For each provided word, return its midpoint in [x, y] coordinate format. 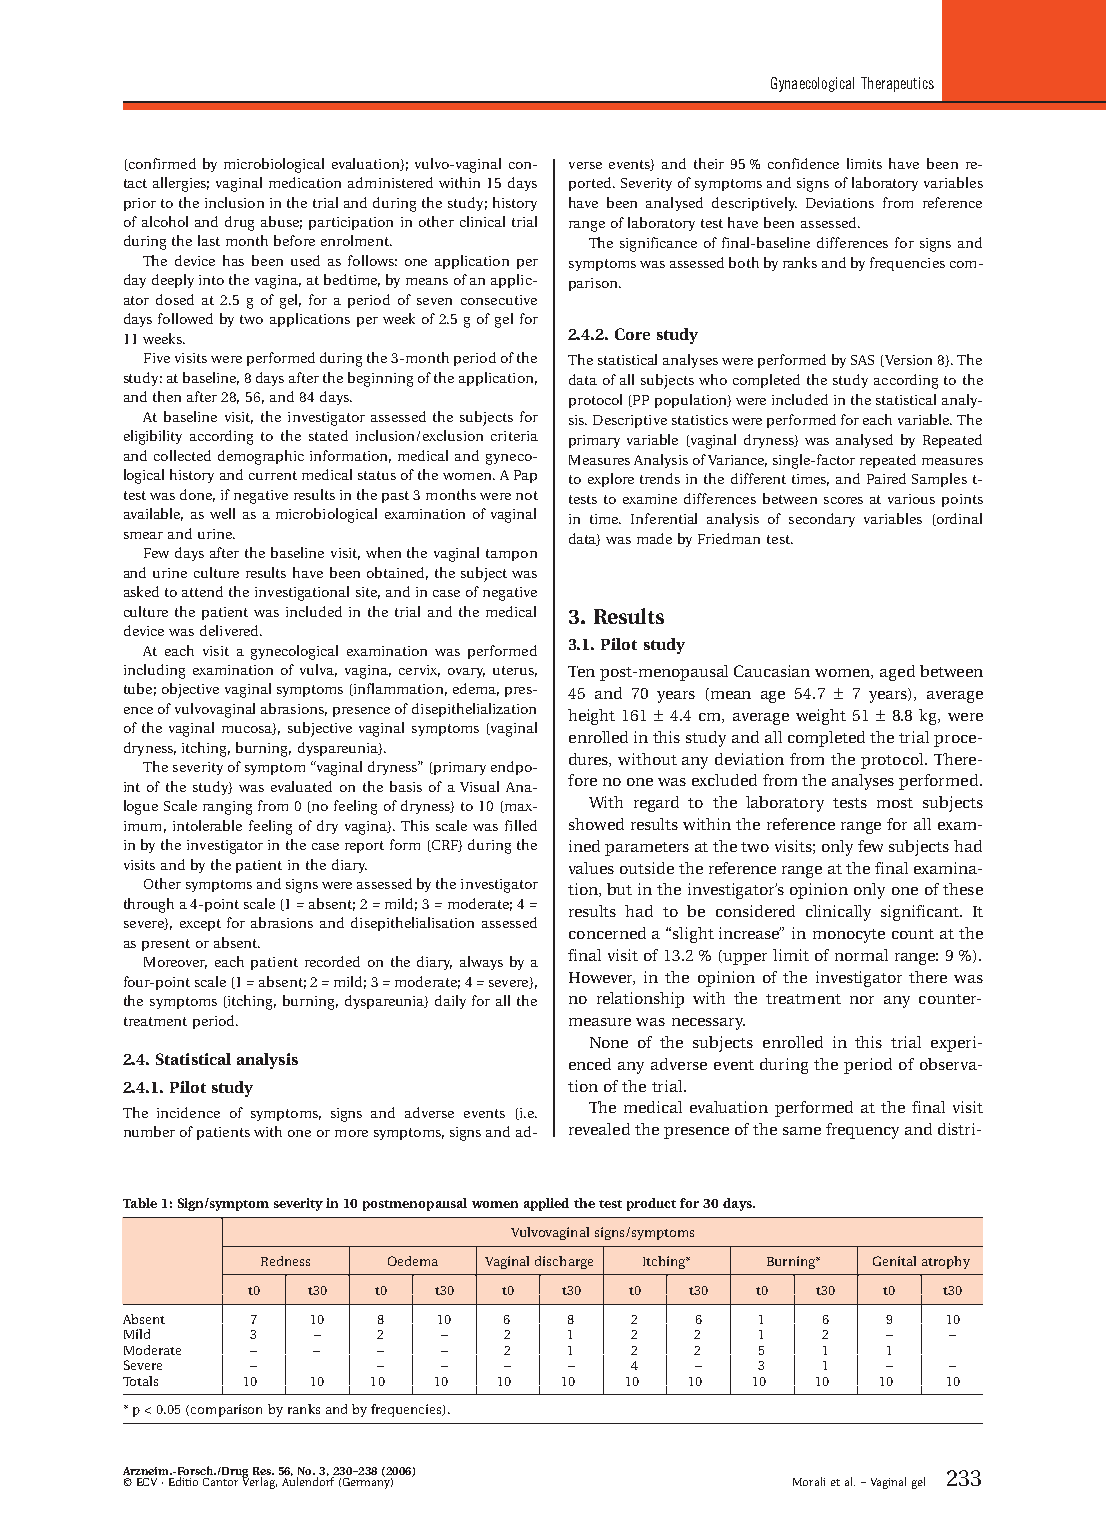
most [895, 803]
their [709, 163]
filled [521, 825]
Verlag [259, 1482]
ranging [227, 808]
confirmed [161, 164]
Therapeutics [897, 84]
